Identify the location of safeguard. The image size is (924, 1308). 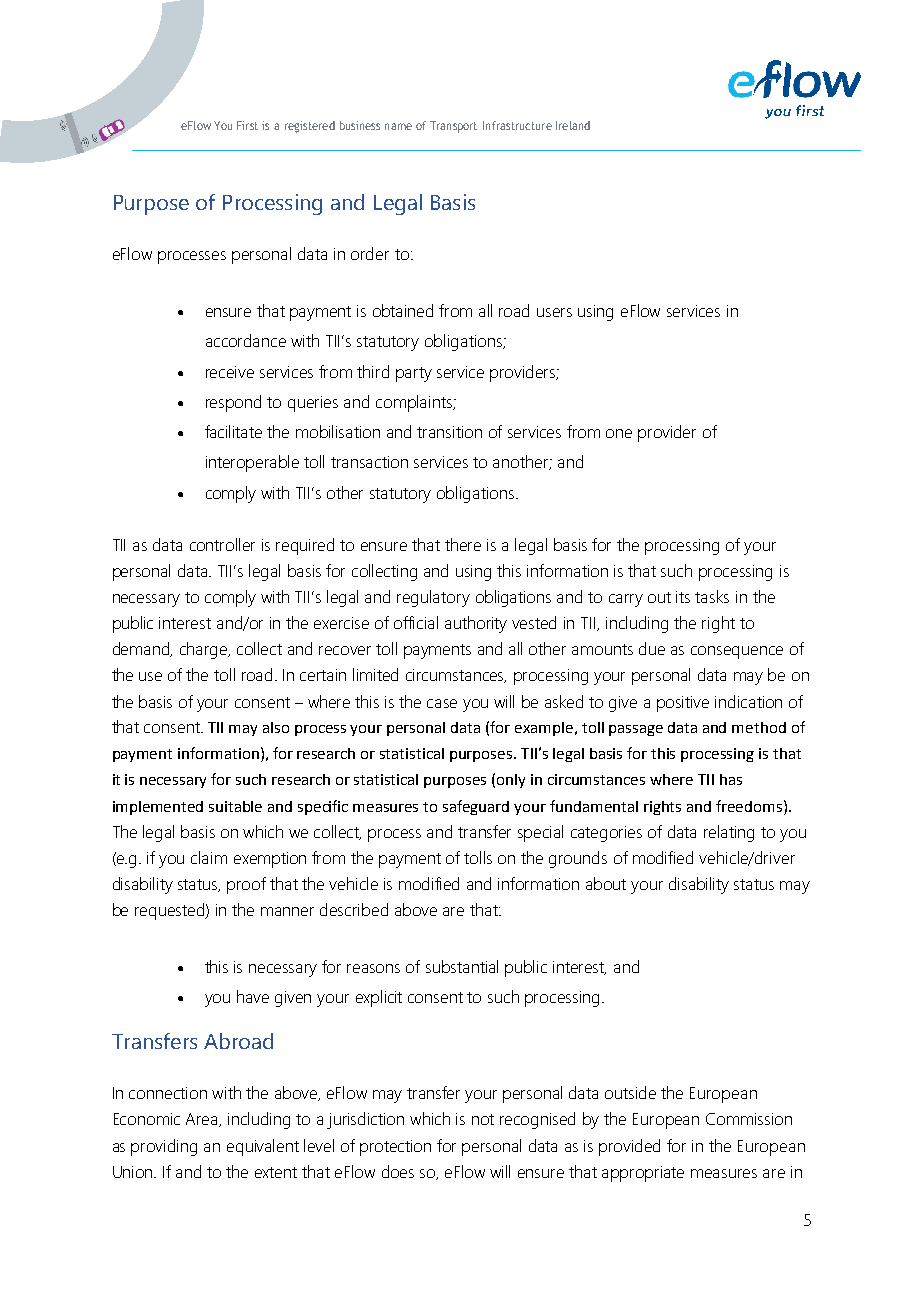
(476, 807).
